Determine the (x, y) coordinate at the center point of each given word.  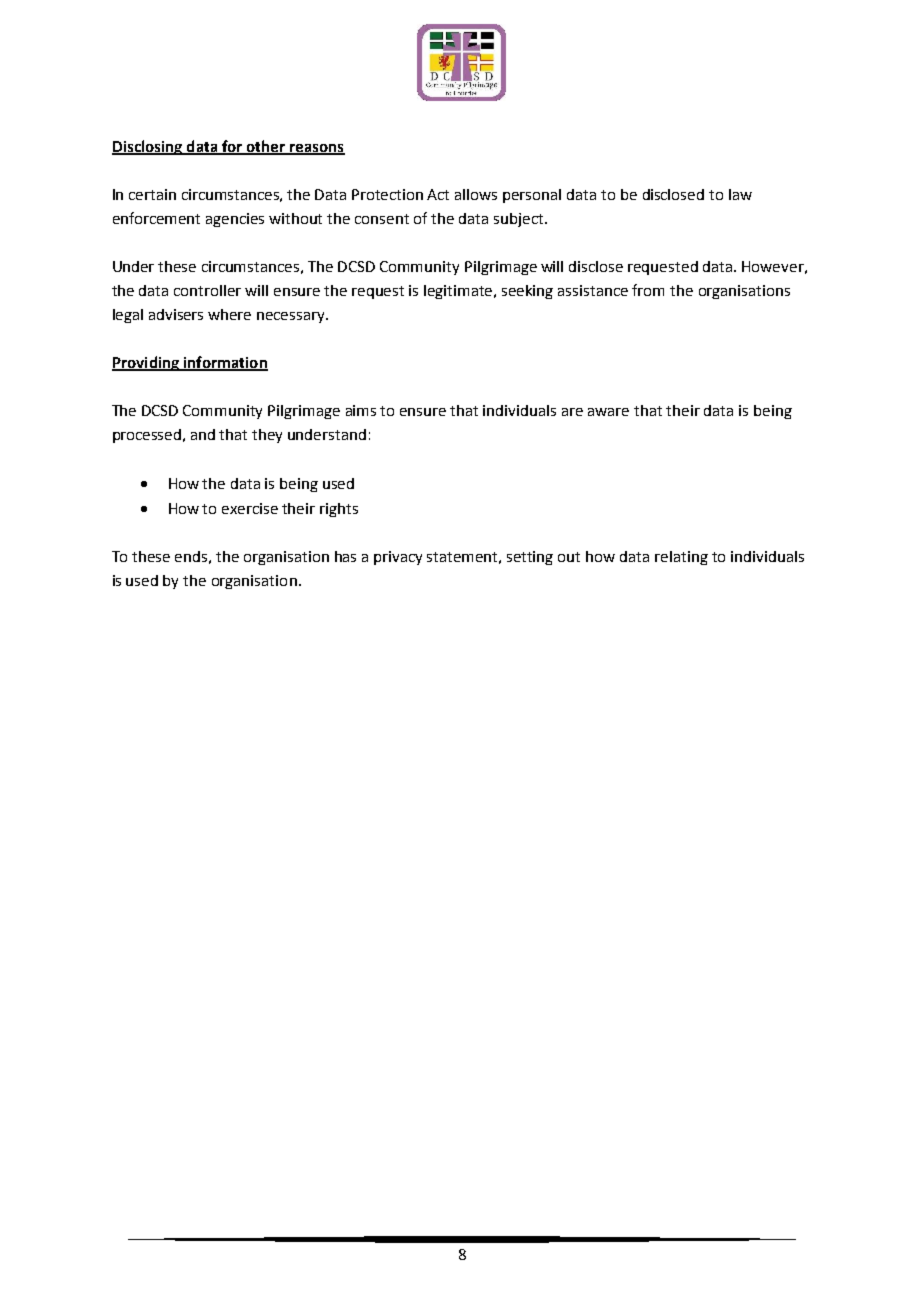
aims (361, 410)
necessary (292, 317)
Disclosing (148, 147)
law (740, 194)
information (224, 363)
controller (207, 290)
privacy (398, 558)
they (267, 436)
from (648, 290)
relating (681, 558)
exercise (250, 508)
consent (382, 219)
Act (438, 194)
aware (608, 412)
